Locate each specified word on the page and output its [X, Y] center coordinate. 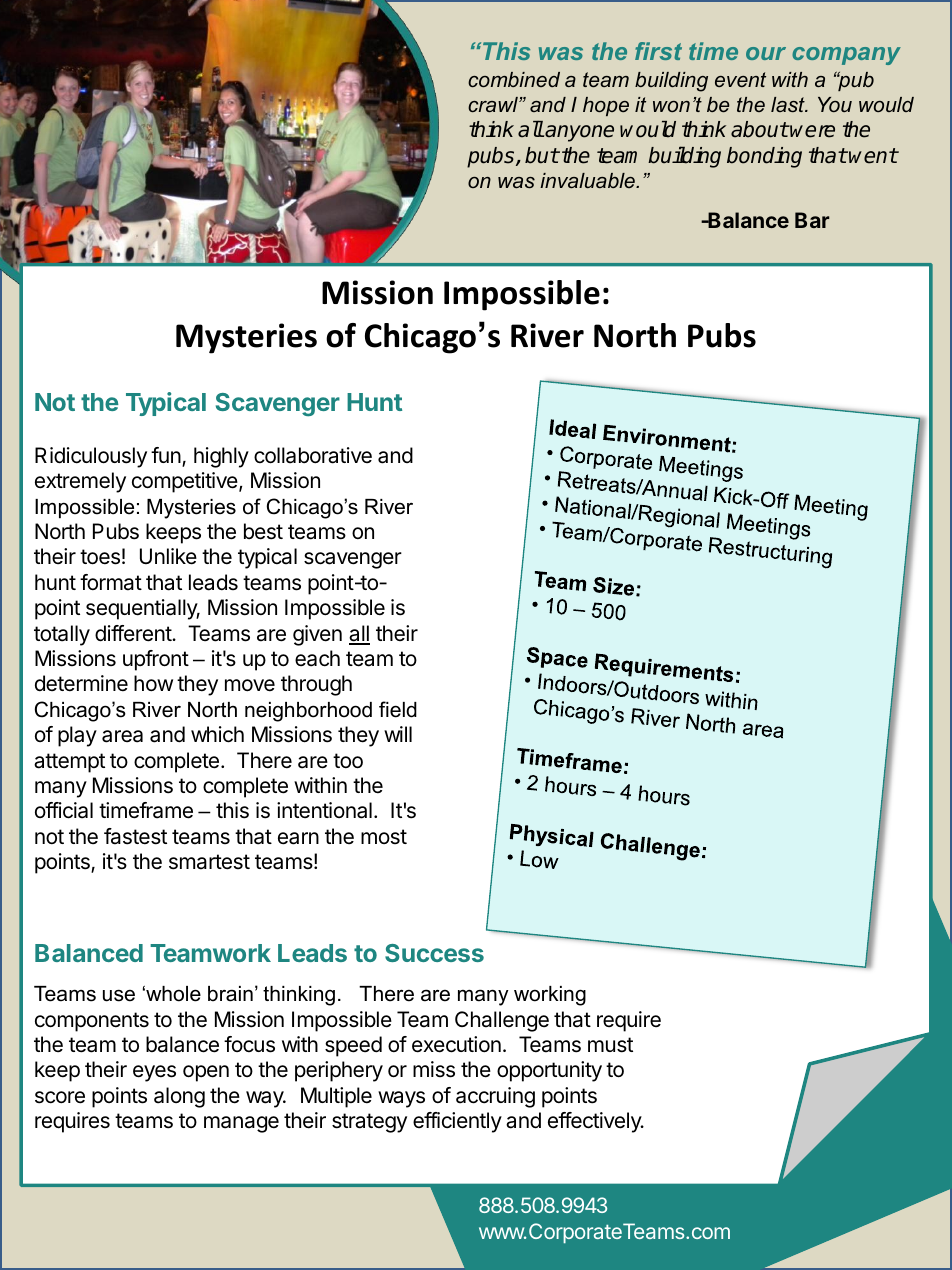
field [398, 709]
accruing [495, 1097]
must [610, 1045]
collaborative [313, 455]
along [179, 1097]
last [789, 104]
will [398, 734]
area [122, 736]
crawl [494, 104]
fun [166, 455]
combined [514, 79]
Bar [812, 220]
